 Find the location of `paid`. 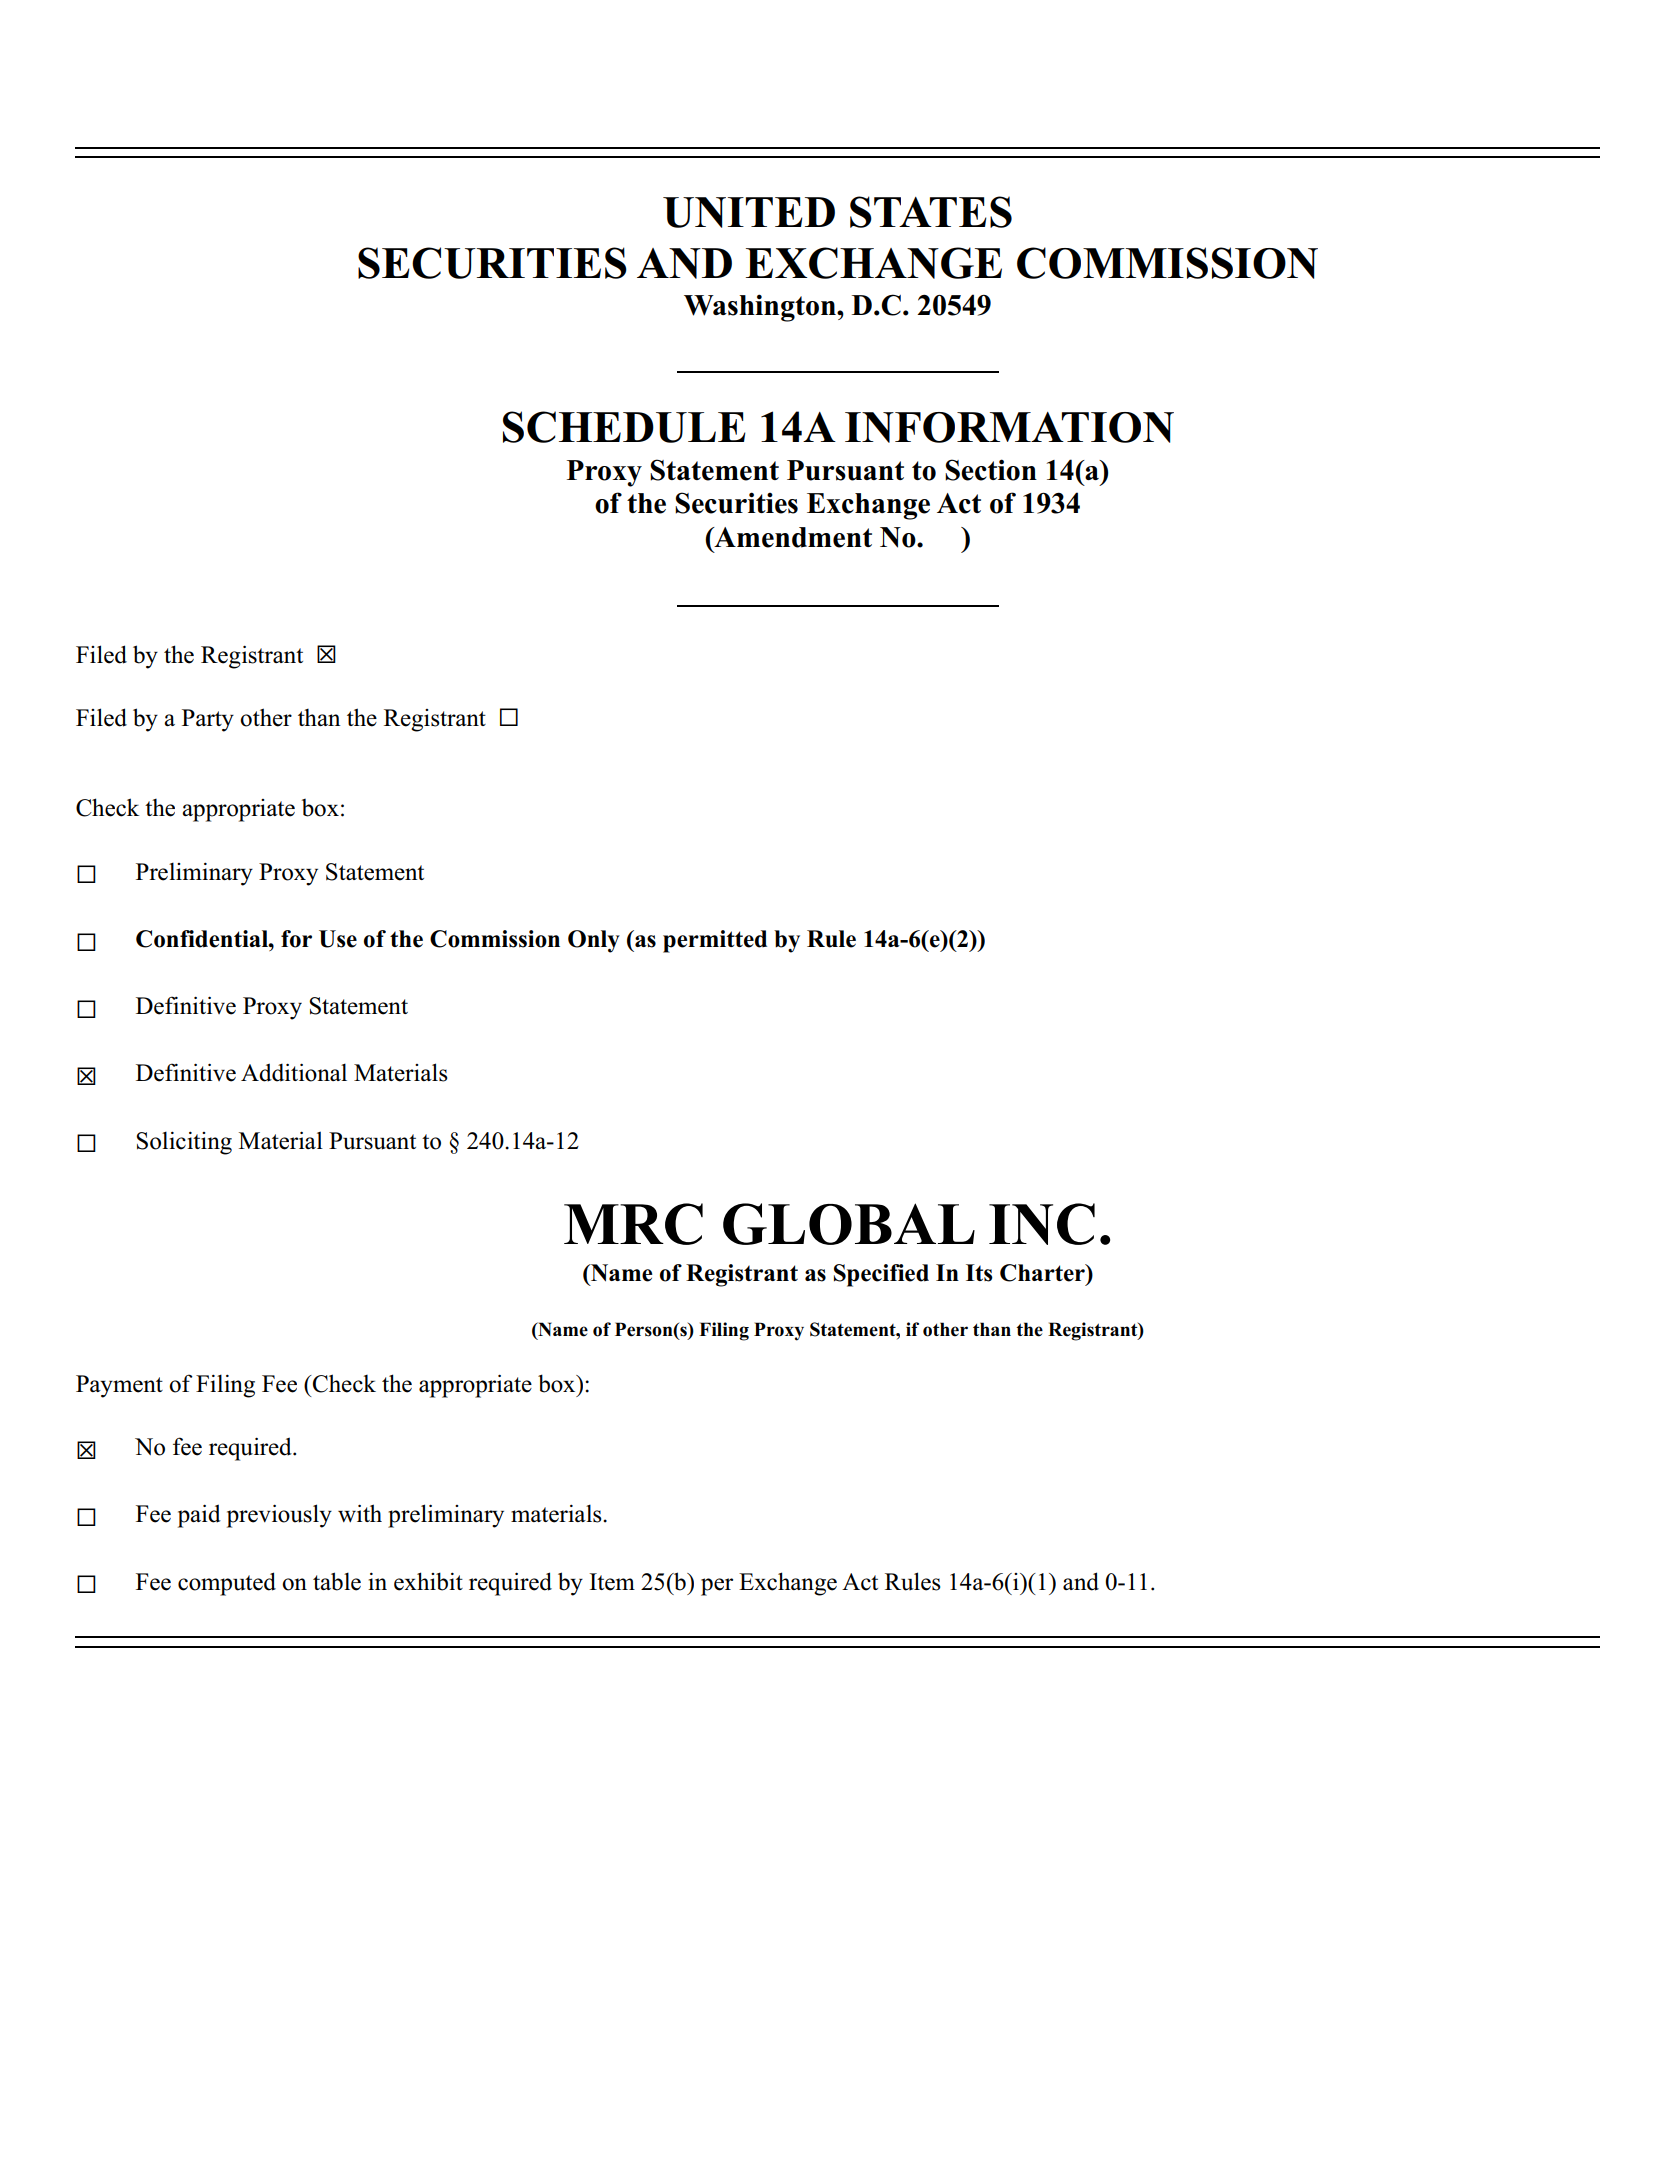

paid is located at coordinates (199, 1516).
